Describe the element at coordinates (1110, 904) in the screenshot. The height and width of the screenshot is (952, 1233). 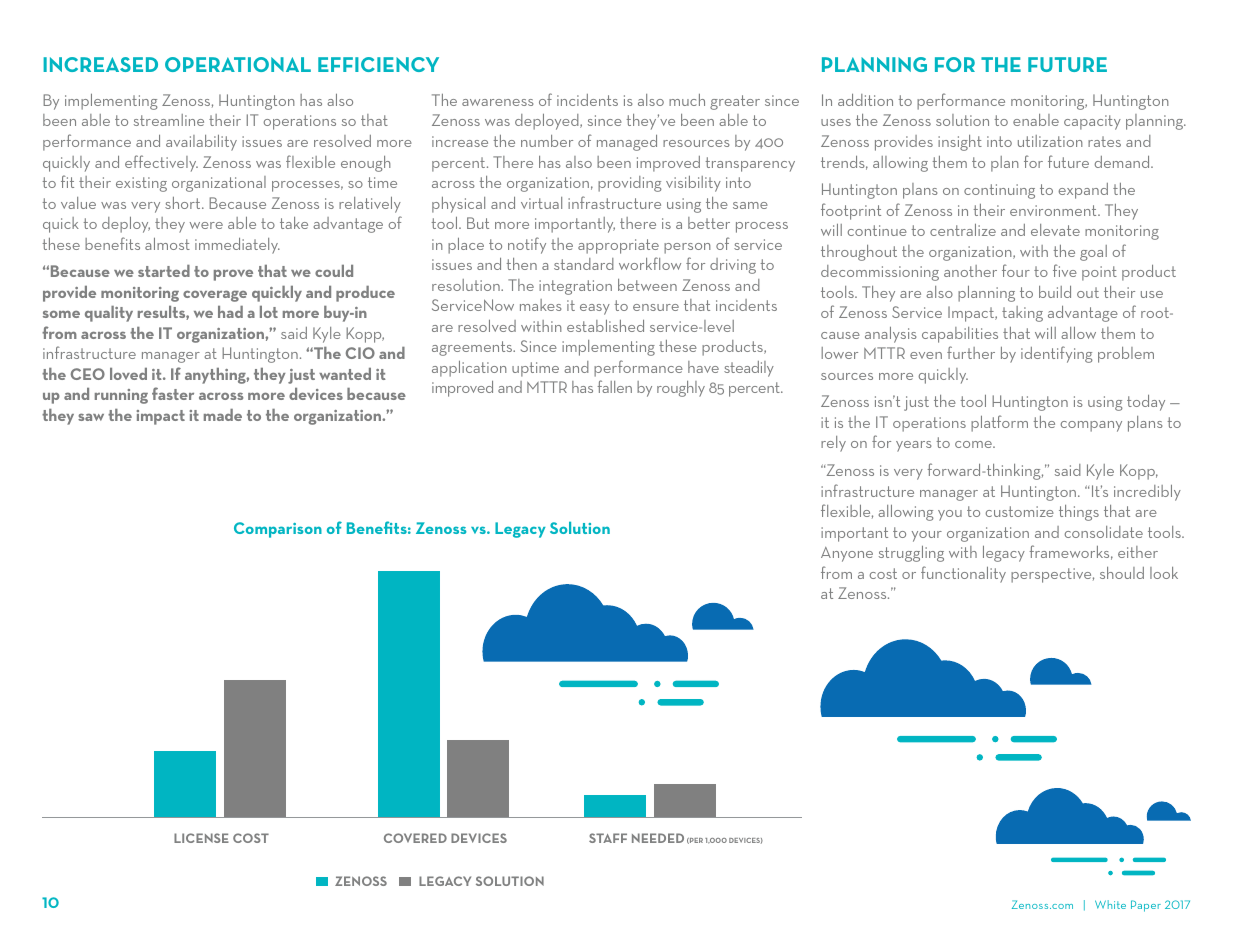
I see `White` at that location.
